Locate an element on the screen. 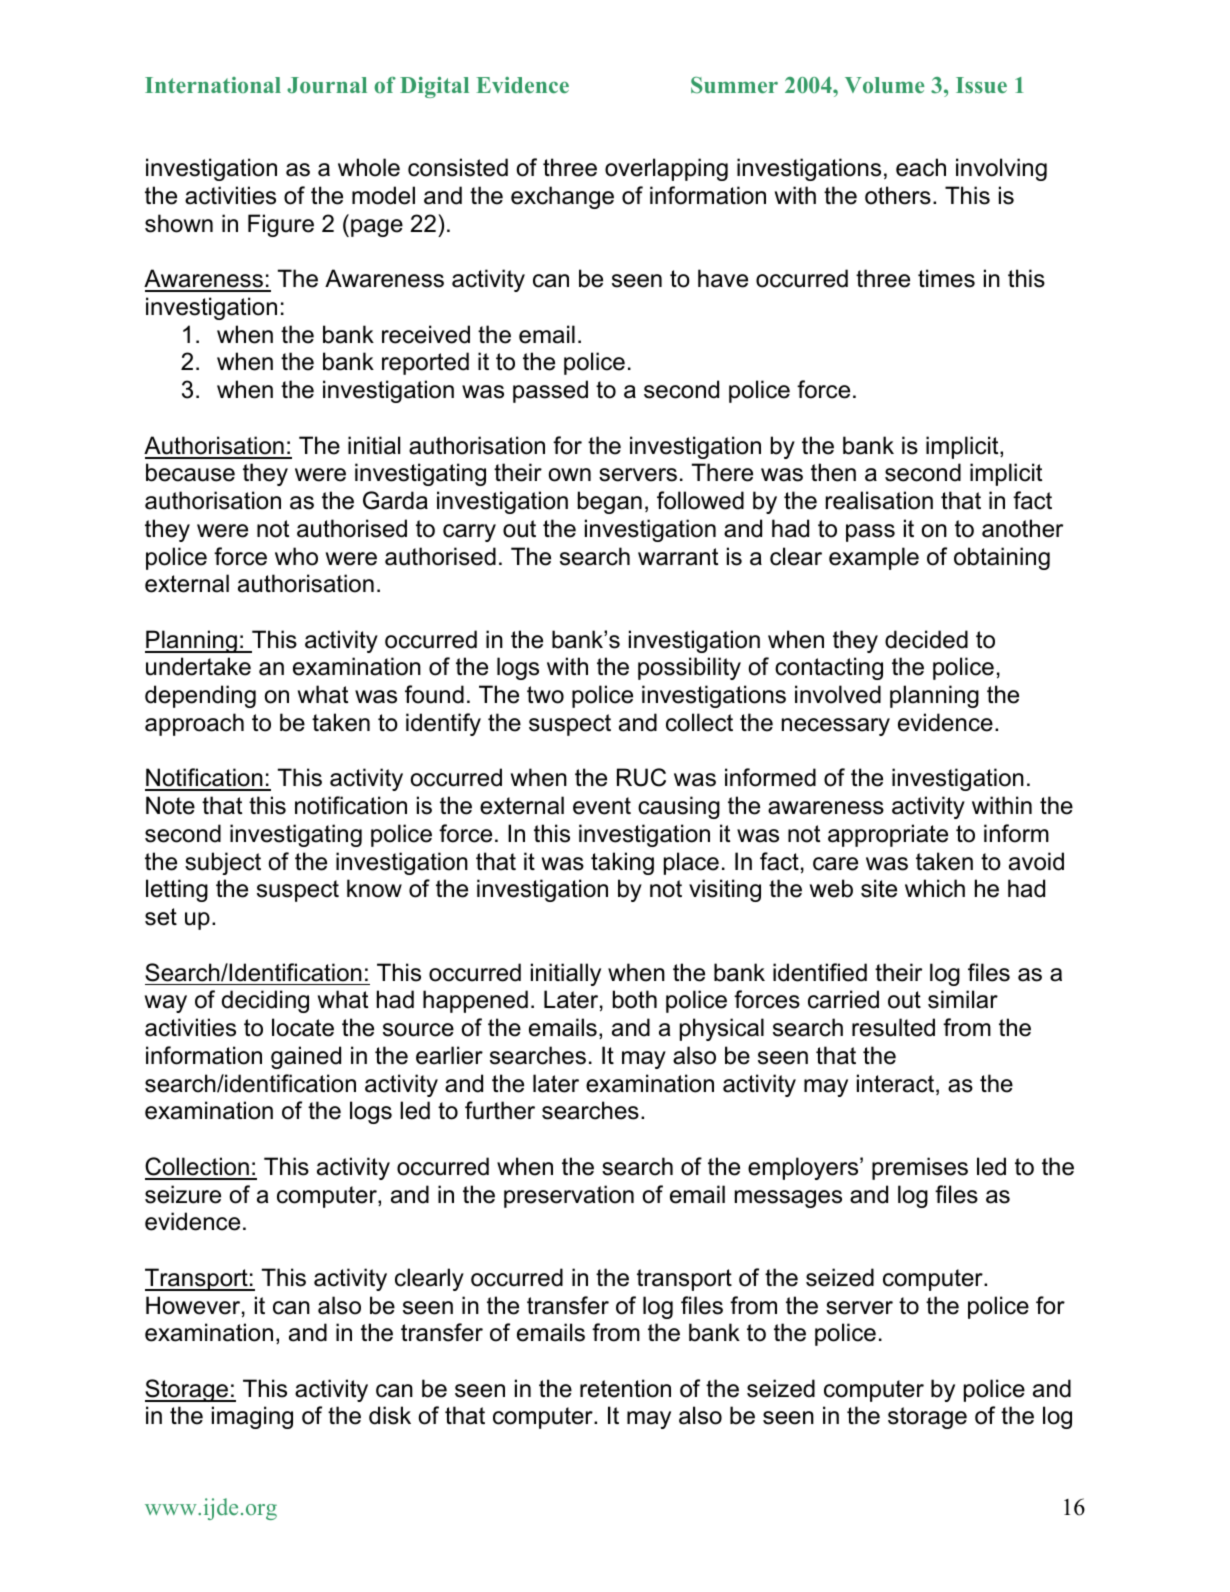  because is located at coordinates (190, 472).
